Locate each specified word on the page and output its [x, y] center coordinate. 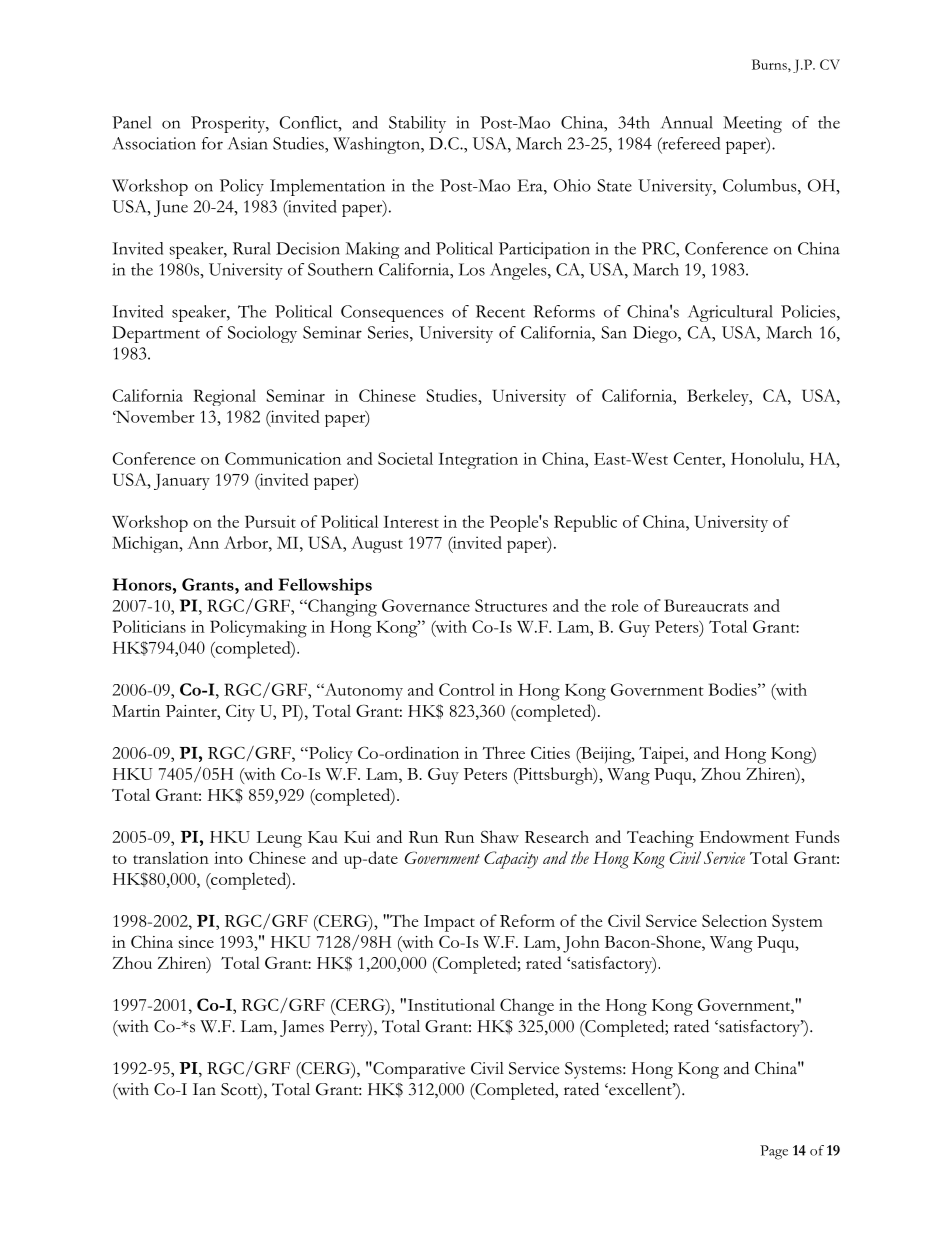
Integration [478, 460]
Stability [417, 124]
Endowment [744, 836]
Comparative [418, 1070]
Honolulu [766, 458]
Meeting [752, 124]
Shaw [500, 836]
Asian [248, 143]
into [228, 858]
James [302, 1028]
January [182, 482]
